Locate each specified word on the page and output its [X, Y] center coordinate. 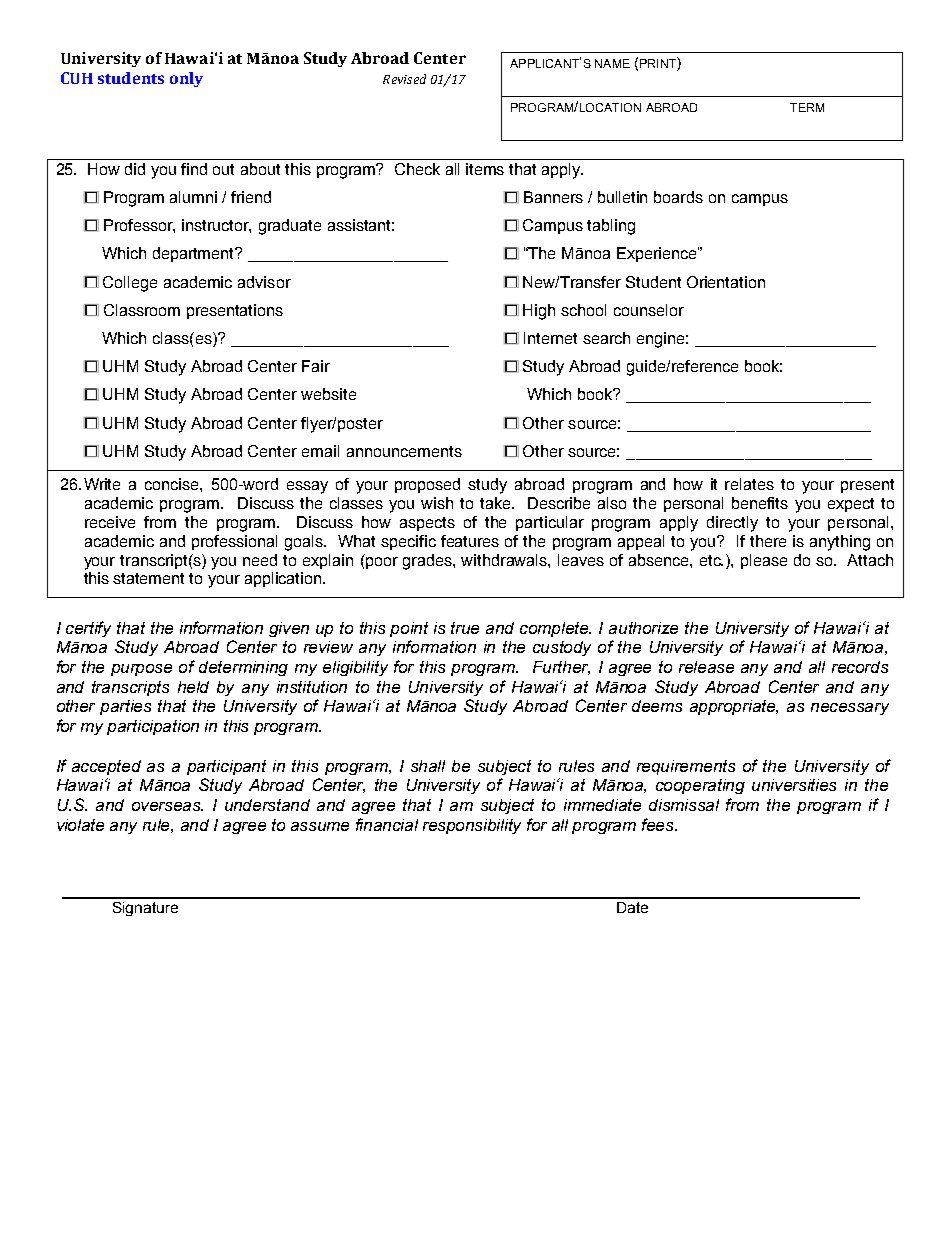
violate [80, 825]
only [186, 79]
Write [102, 484]
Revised [404, 79]
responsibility [472, 826]
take [496, 503]
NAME [612, 63]
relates [749, 484]
